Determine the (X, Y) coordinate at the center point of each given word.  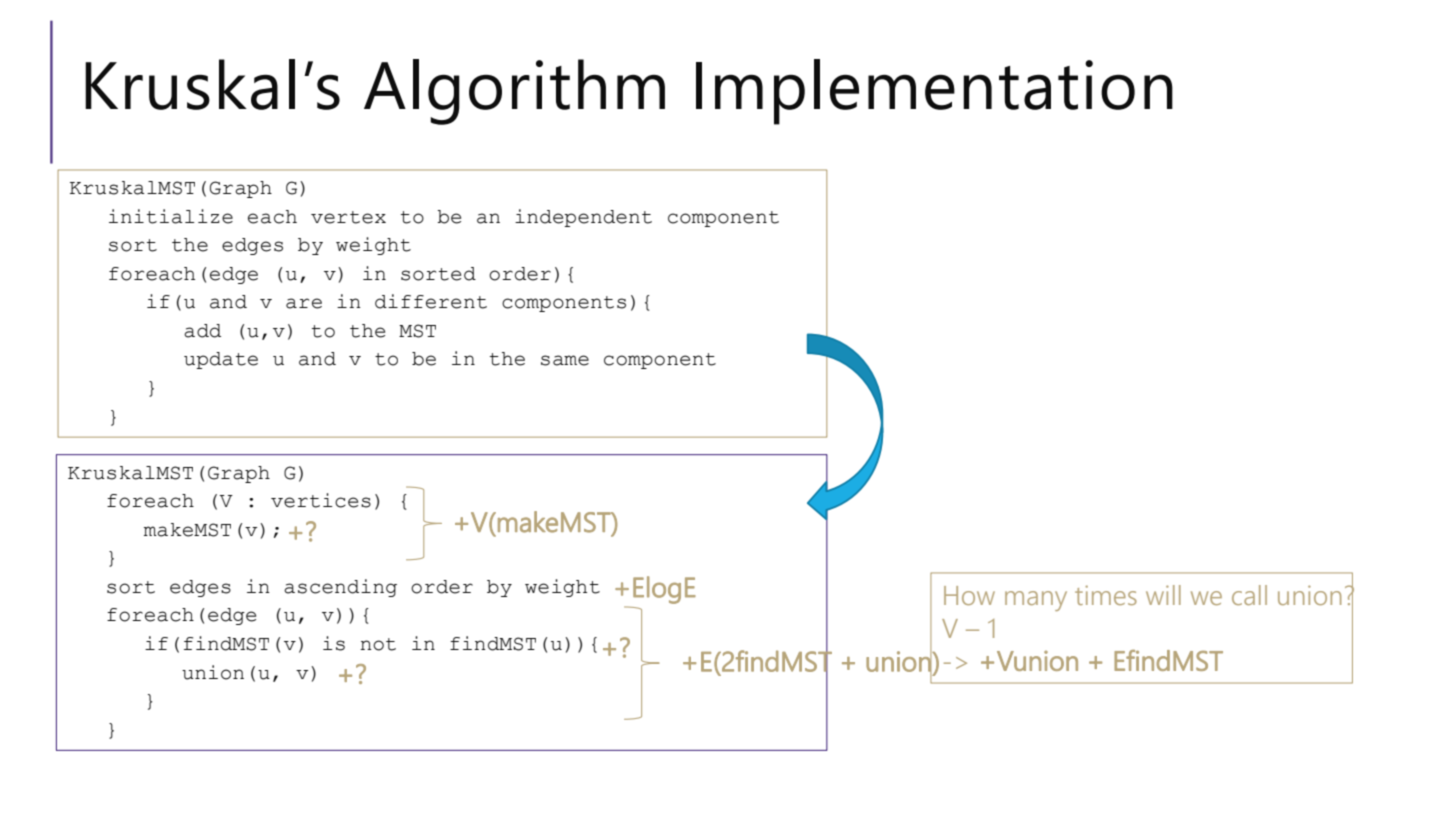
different (431, 301)
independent (583, 218)
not (378, 644)
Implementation (934, 92)
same (565, 360)
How (969, 595)
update (221, 360)
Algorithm (514, 92)
